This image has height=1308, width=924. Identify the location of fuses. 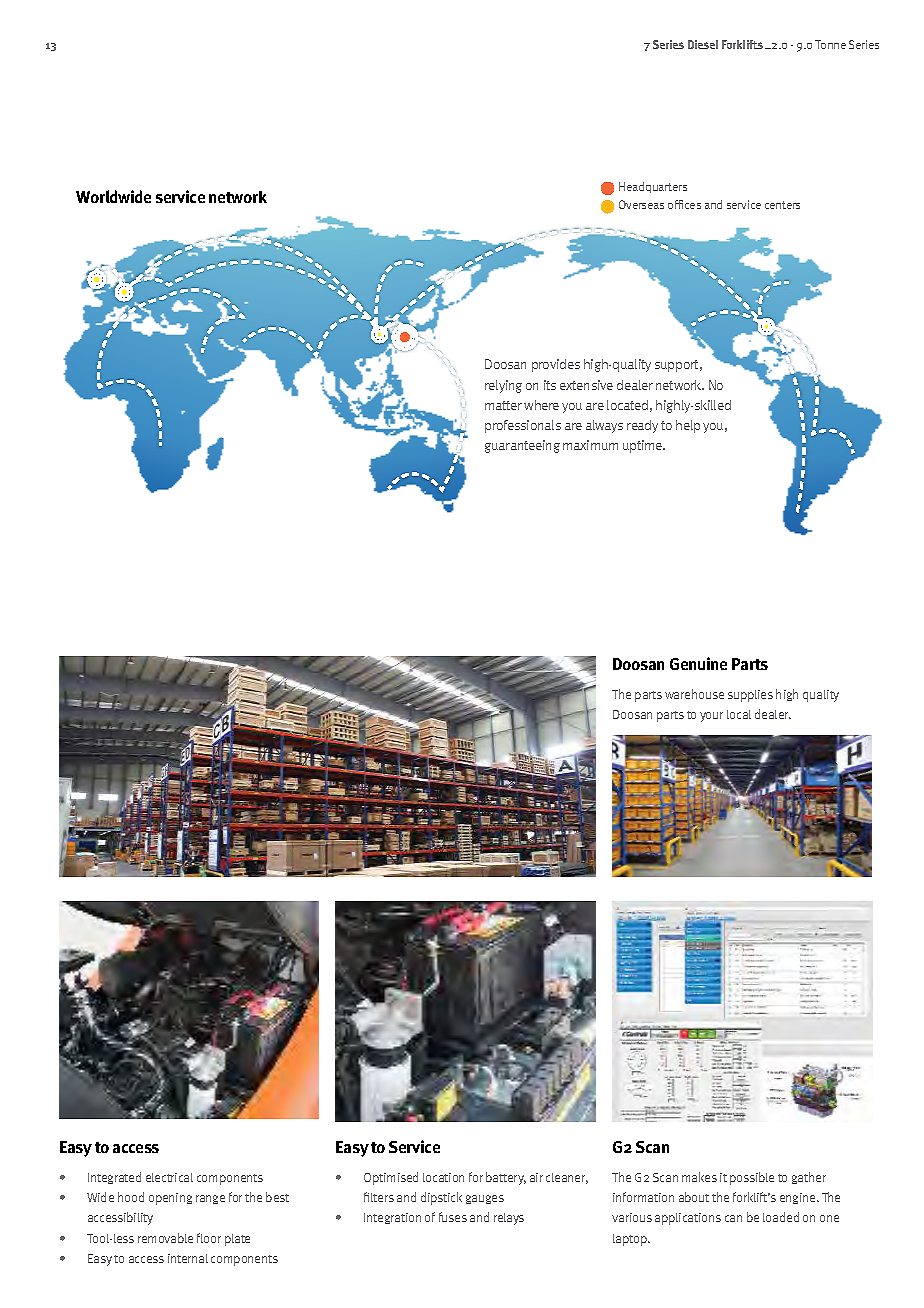
(453, 1217).
